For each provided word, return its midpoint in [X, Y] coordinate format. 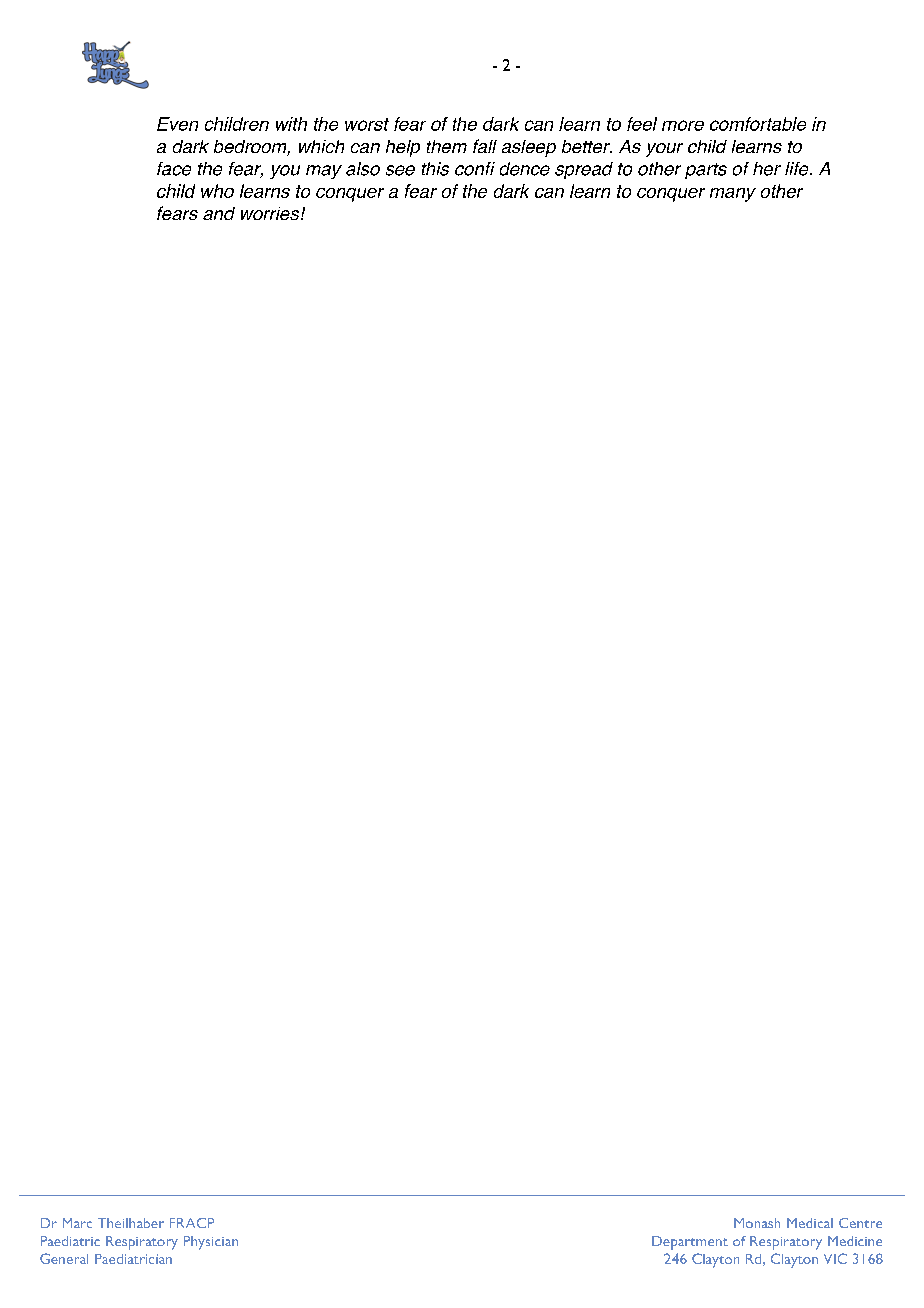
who [217, 191]
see [400, 170]
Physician [211, 1243]
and [219, 213]
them [447, 146]
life [798, 169]
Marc [77, 1223]
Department [690, 1243]
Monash [757, 1223]
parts [706, 171]
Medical [810, 1223]
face [174, 169]
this [435, 169]
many [733, 195]
